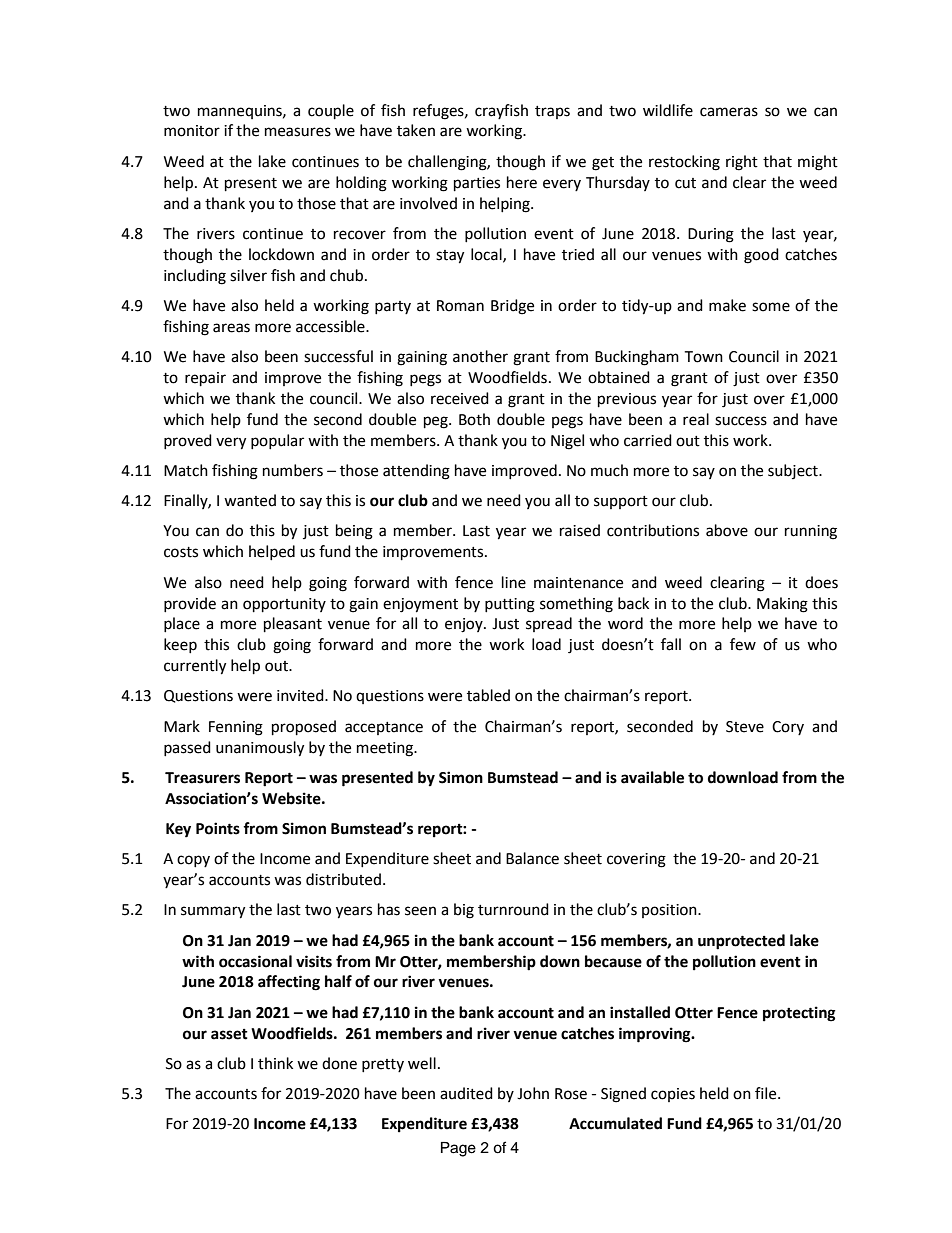 This document has height=1233, width=952. What do you see at coordinates (510, 605) in the document?
I see `putting` at bounding box center [510, 605].
